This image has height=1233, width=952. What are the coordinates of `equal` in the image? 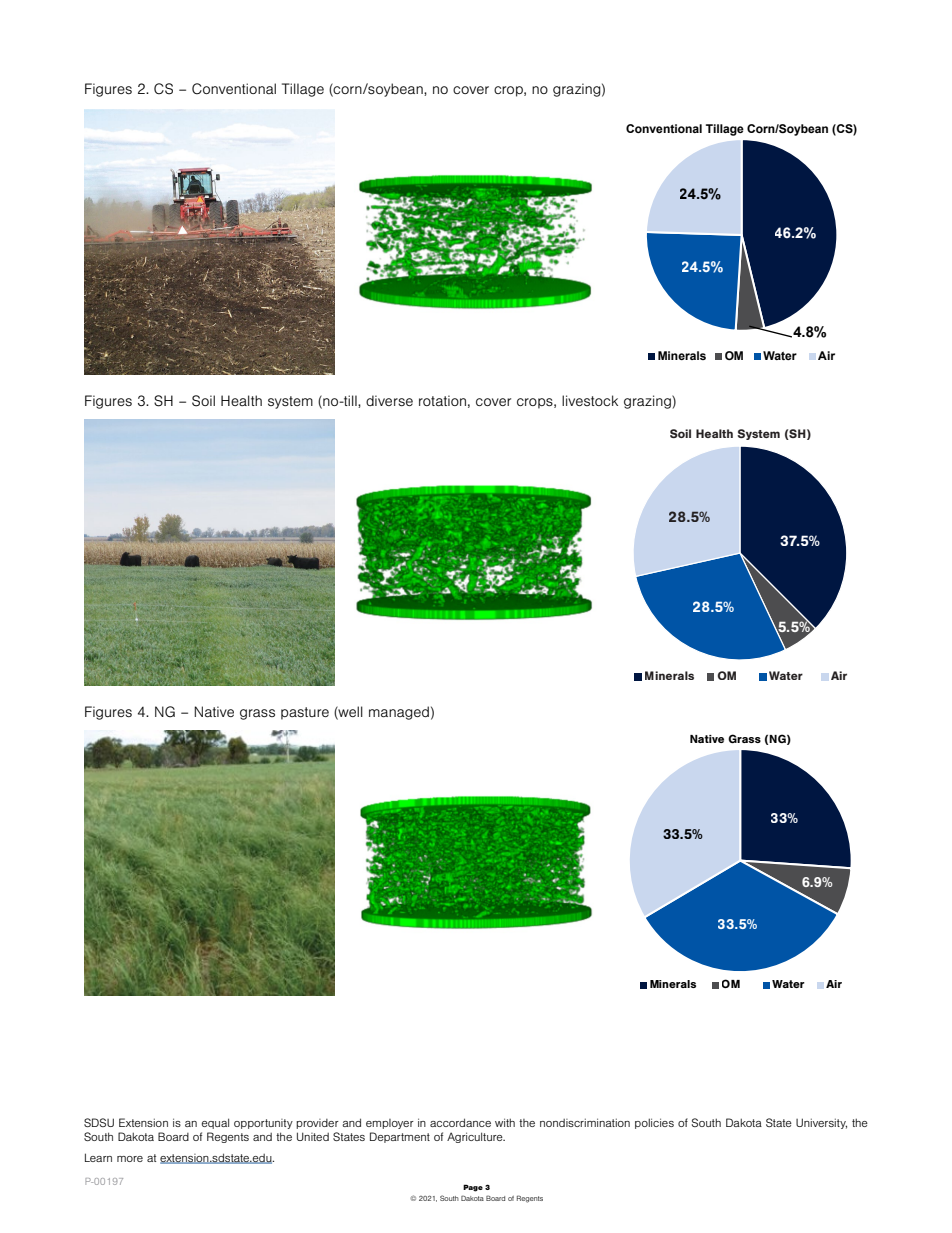 It's located at (215, 1123).
